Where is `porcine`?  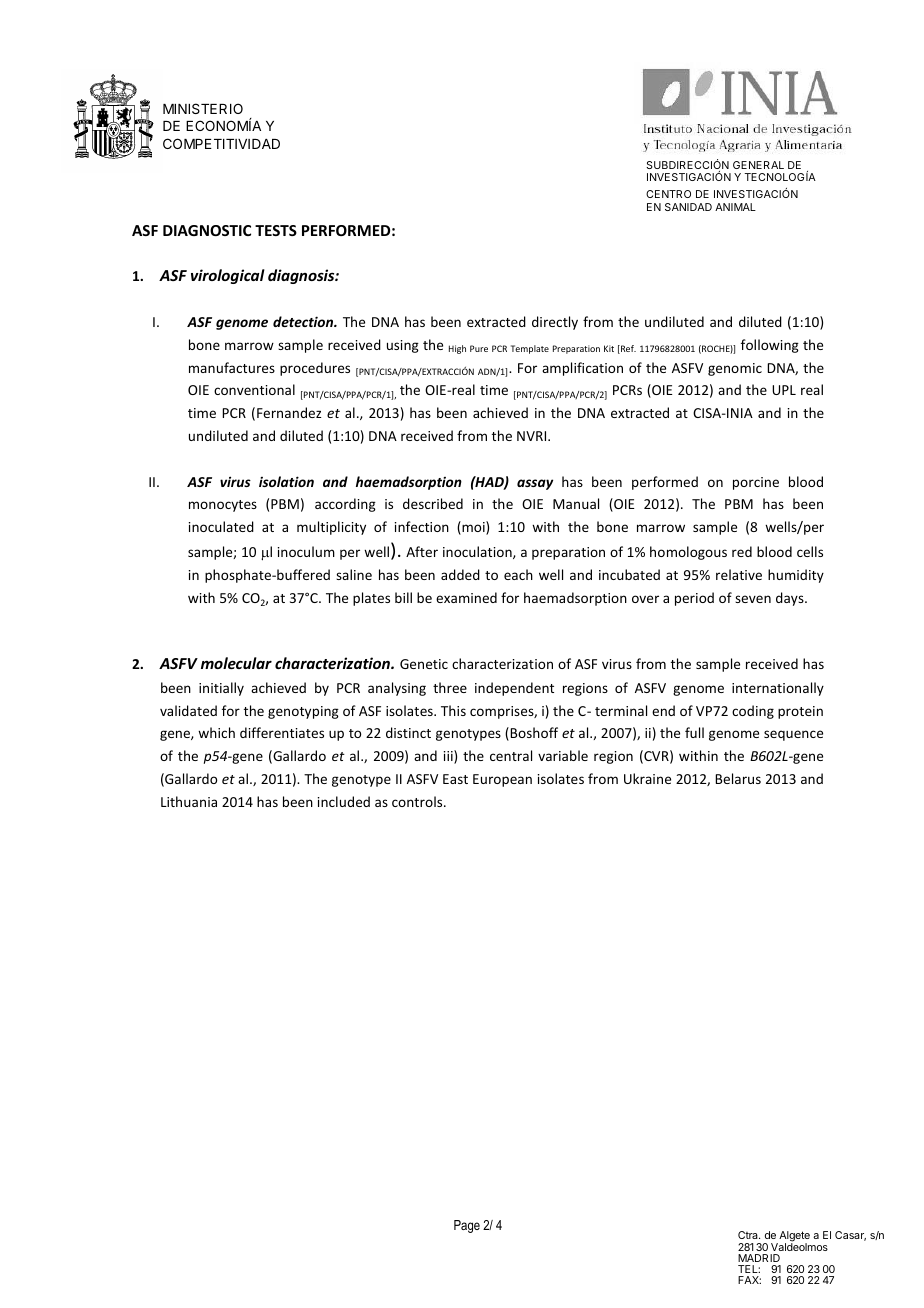 porcine is located at coordinates (756, 483).
